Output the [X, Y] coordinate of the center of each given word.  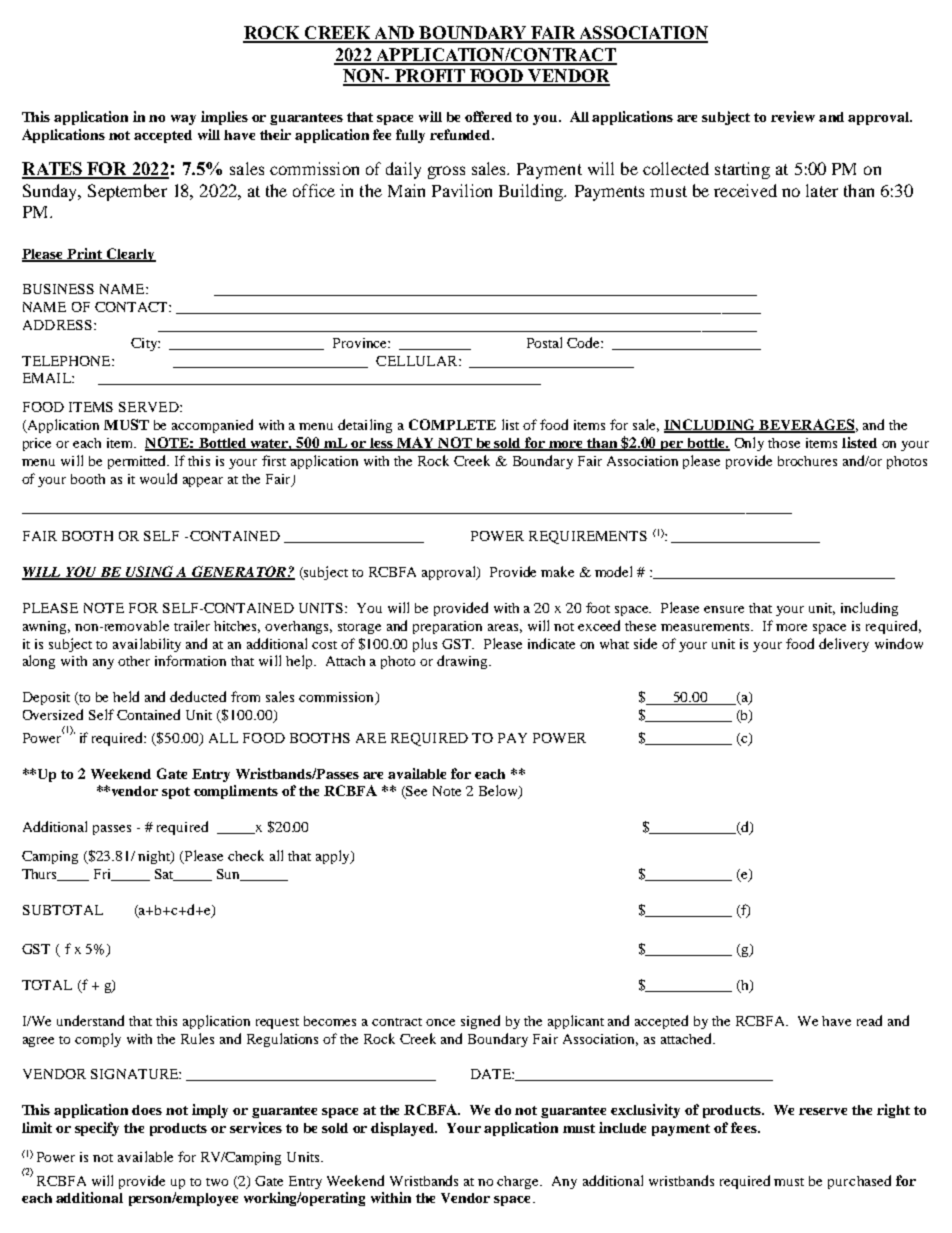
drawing [463, 662]
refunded [461, 134]
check [246, 855]
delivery [844, 645]
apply [334, 857]
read [869, 1020]
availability [147, 645]
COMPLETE [452, 424]
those [784, 443]
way [183, 120]
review [793, 116]
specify [97, 1129]
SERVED [150, 407]
